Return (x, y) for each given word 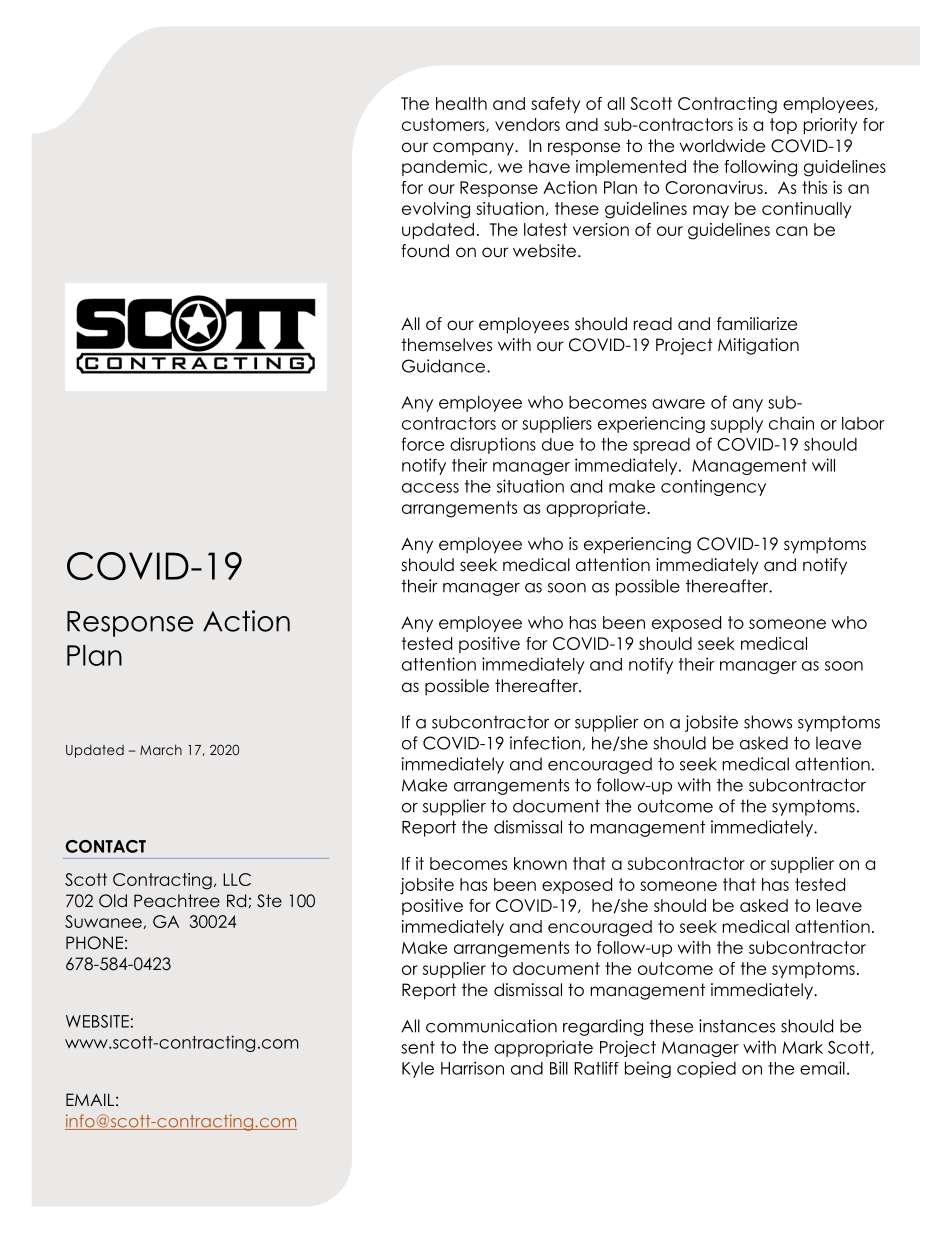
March (161, 749)
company (474, 149)
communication (491, 1026)
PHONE (94, 943)
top (783, 126)
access (430, 488)
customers (444, 125)
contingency (713, 487)
